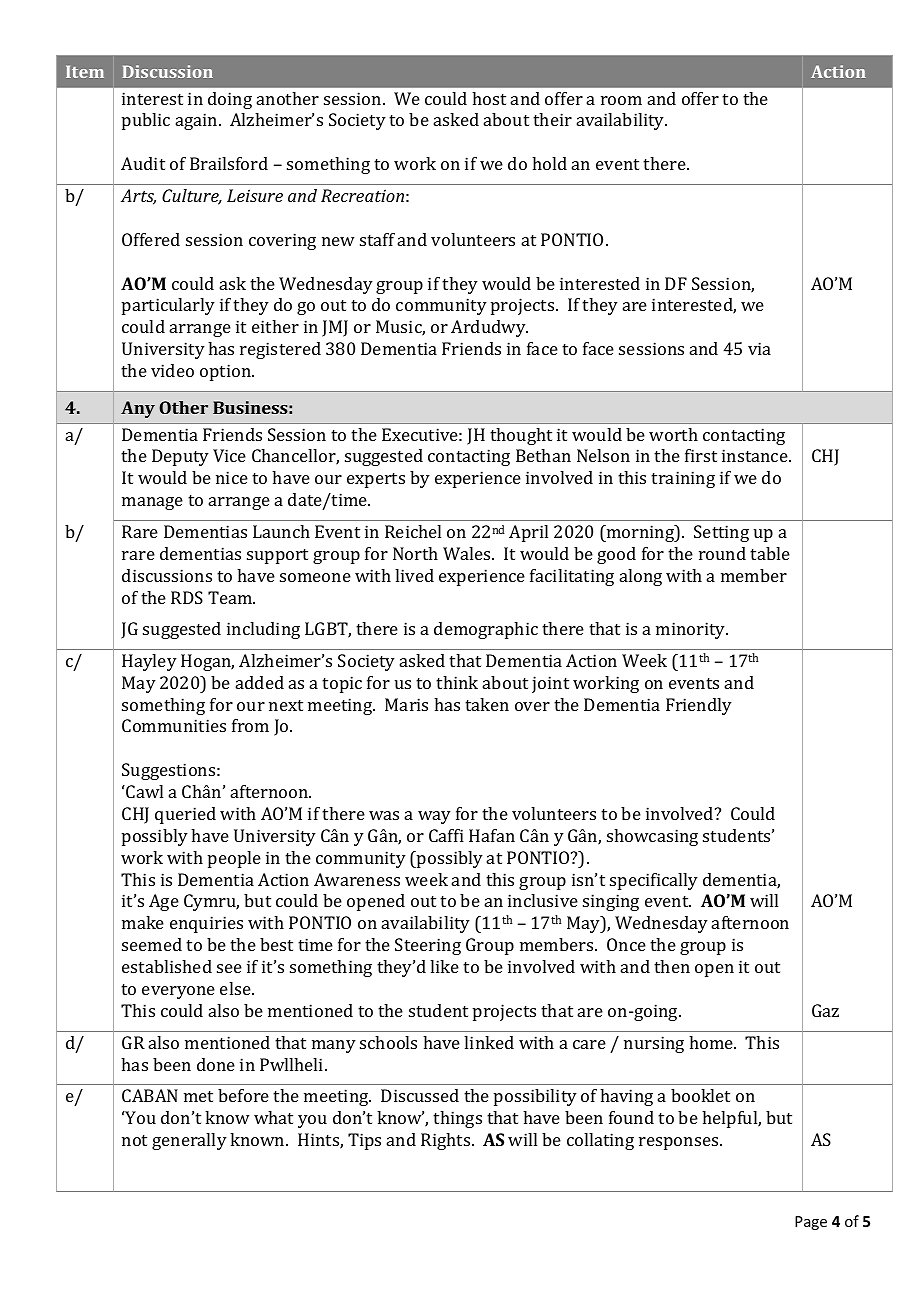  Describe the element at coordinates (759, 348) in the image. I see `via` at that location.
